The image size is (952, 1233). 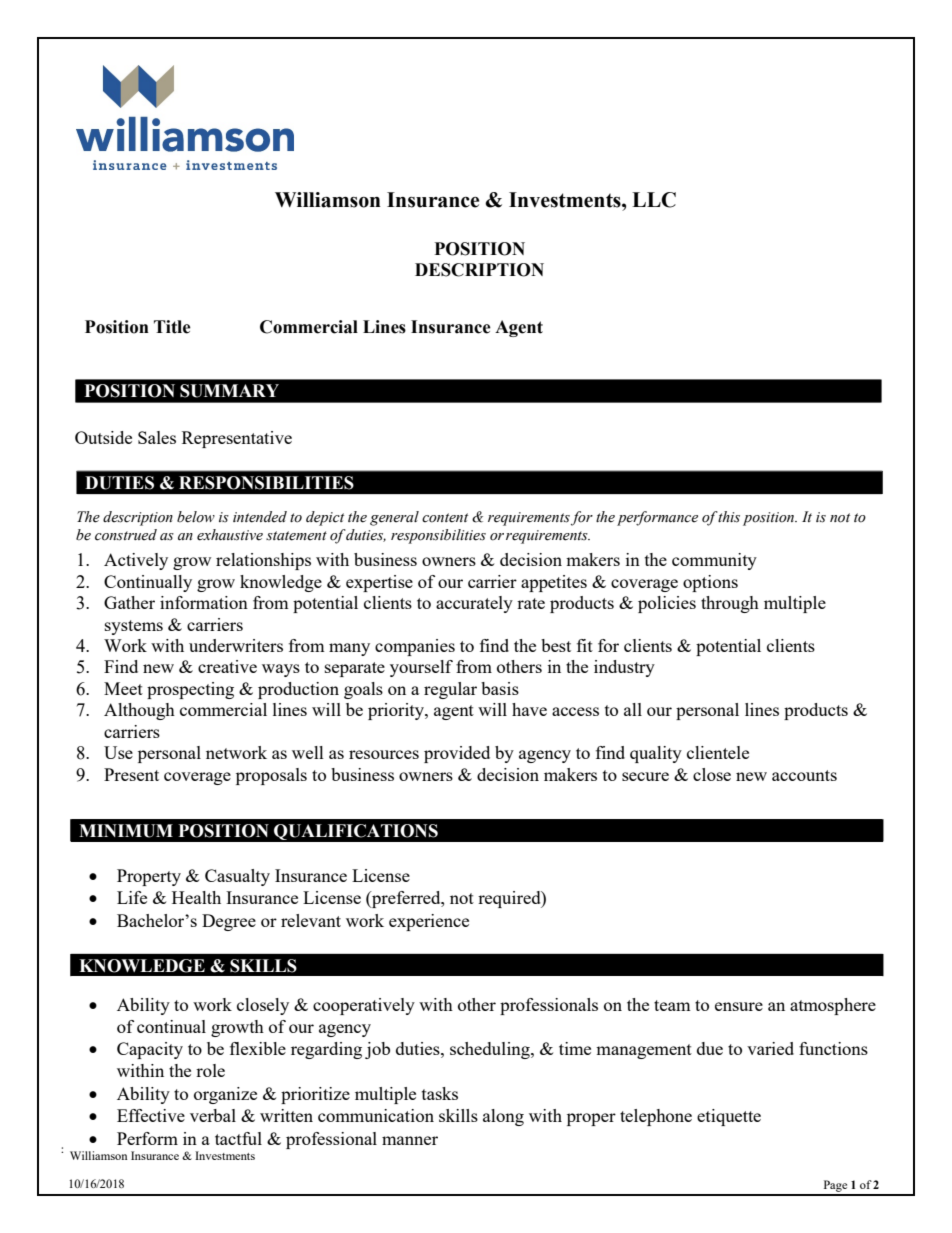 What do you see at coordinates (654, 200) in the screenshot?
I see `LLC` at bounding box center [654, 200].
